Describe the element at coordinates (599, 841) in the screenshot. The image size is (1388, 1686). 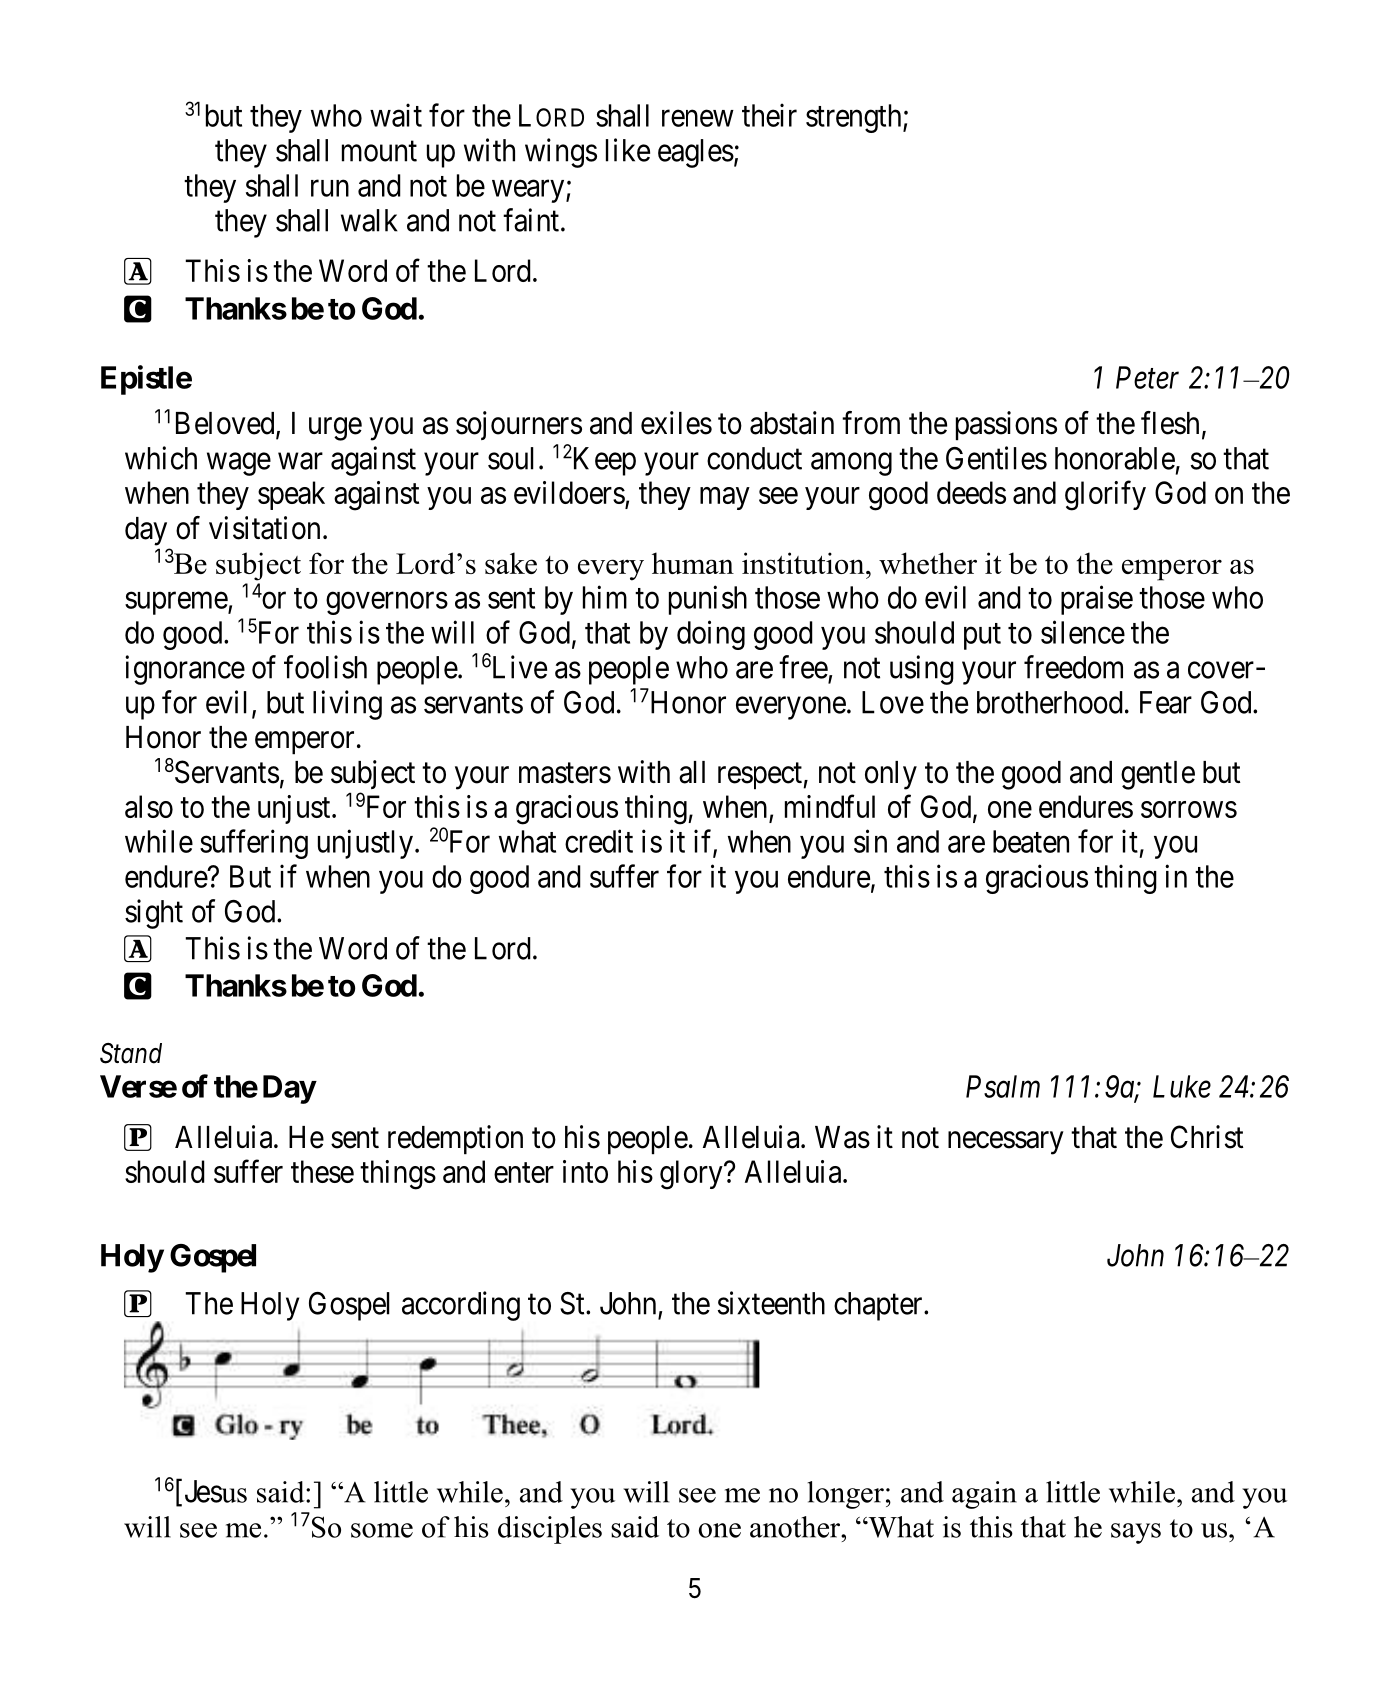
I see `credit` at that location.
